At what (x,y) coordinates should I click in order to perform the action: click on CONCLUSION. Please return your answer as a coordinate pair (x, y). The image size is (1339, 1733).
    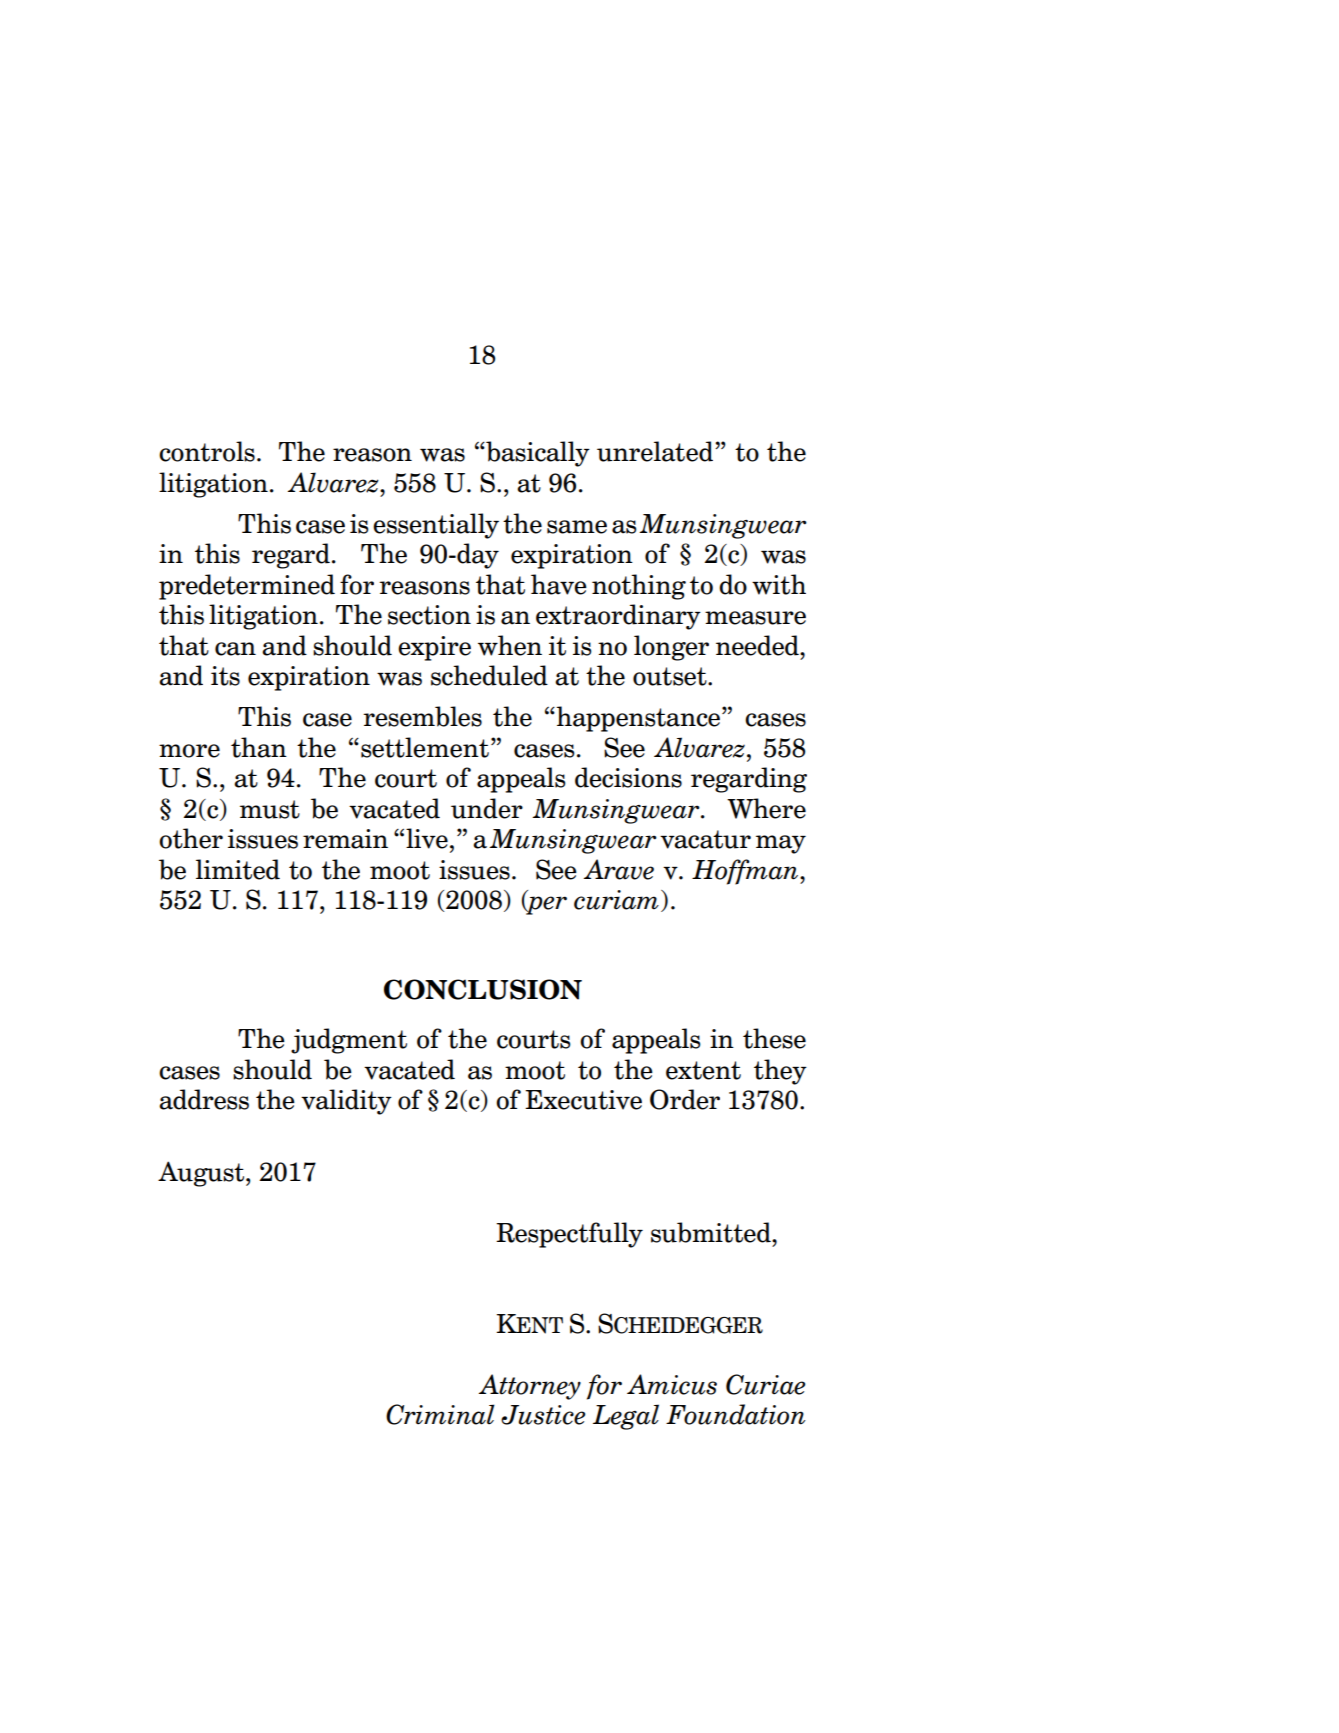
    Looking at the image, I should click on (483, 989).
